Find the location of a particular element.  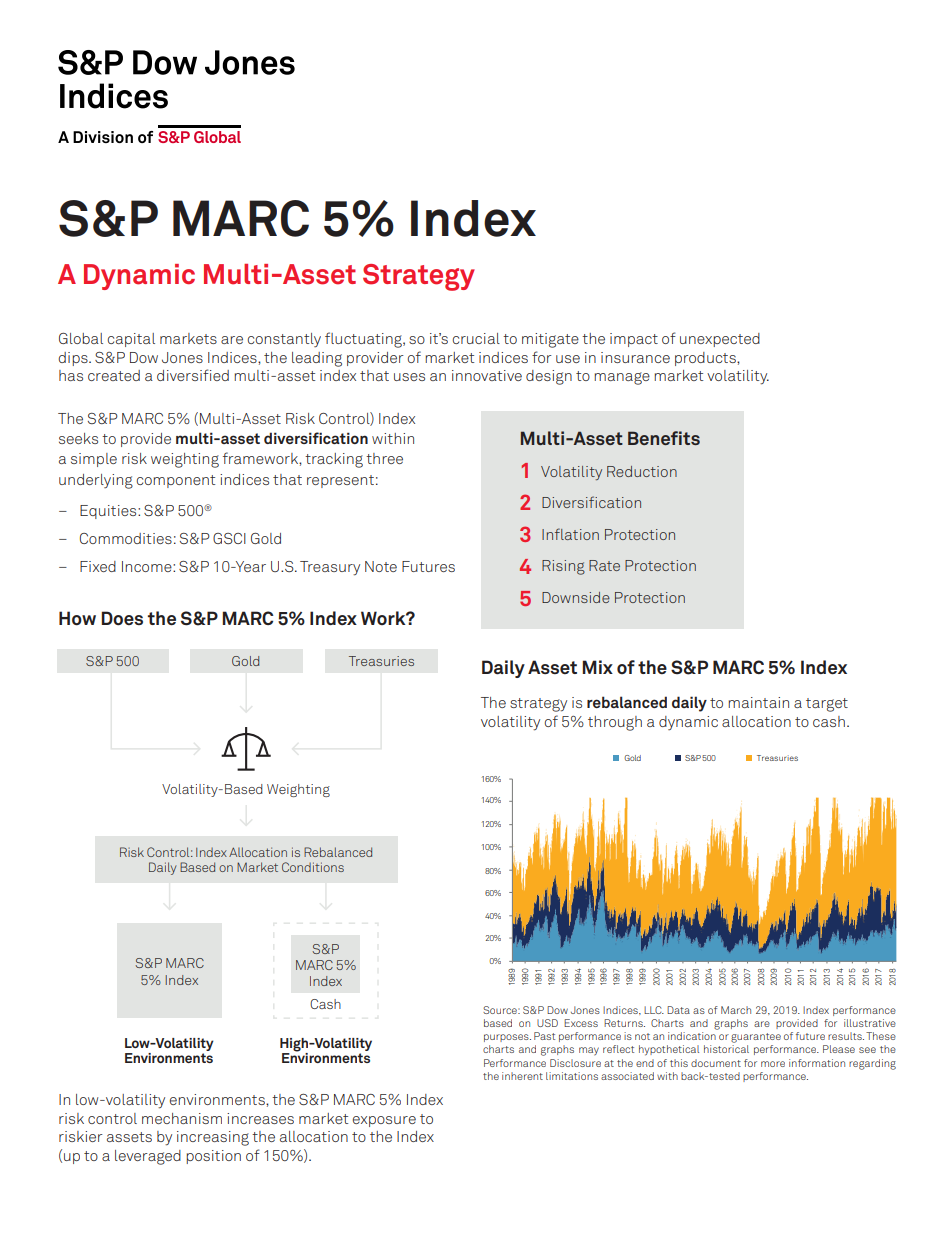

innovative is located at coordinates (487, 375).
